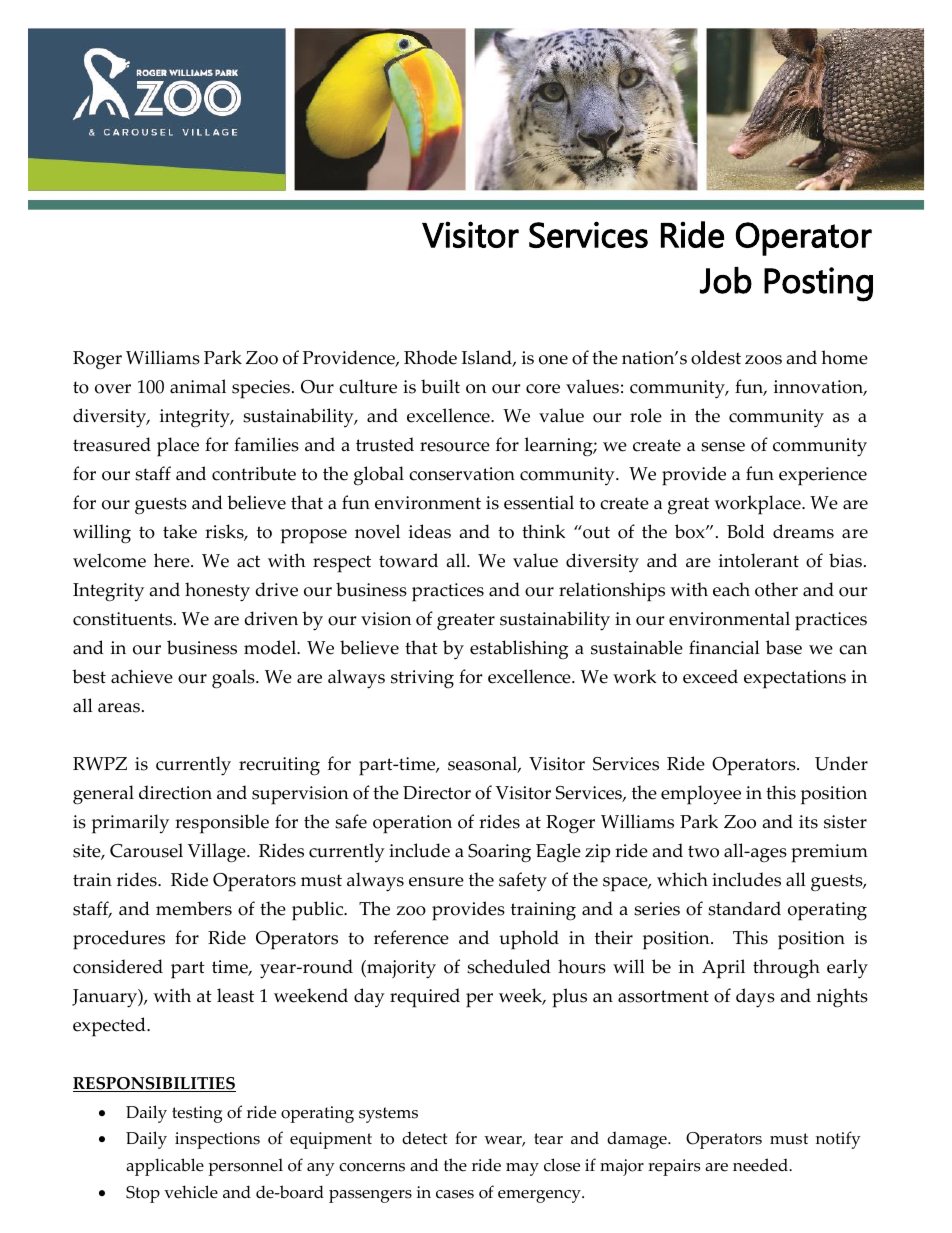 The image size is (952, 1233). I want to click on through, so click(786, 968).
